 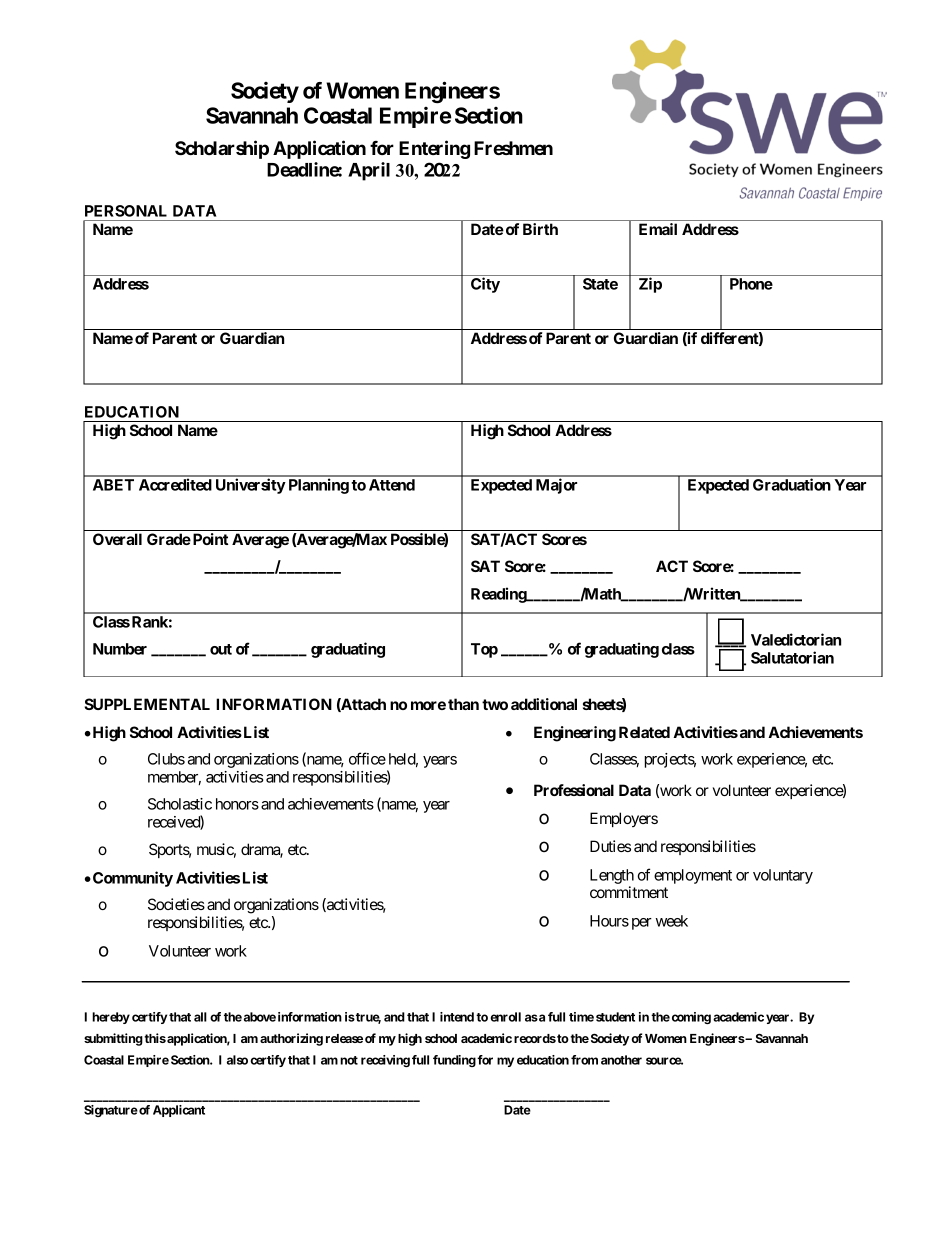 What do you see at coordinates (454, 1061) in the page?
I see `funding` at bounding box center [454, 1061].
